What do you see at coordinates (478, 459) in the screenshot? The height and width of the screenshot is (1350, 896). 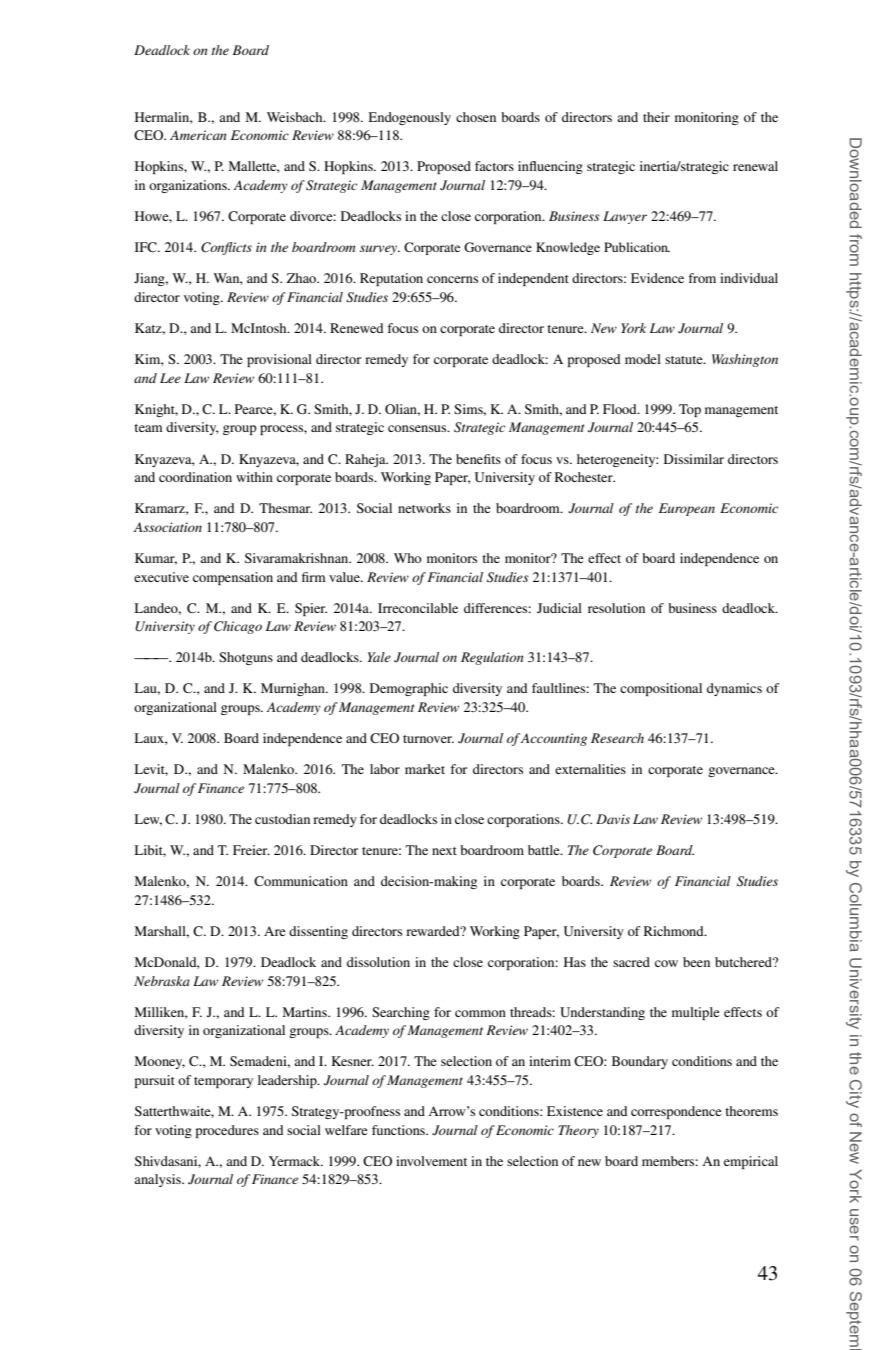 I see `benefits` at bounding box center [478, 459].
